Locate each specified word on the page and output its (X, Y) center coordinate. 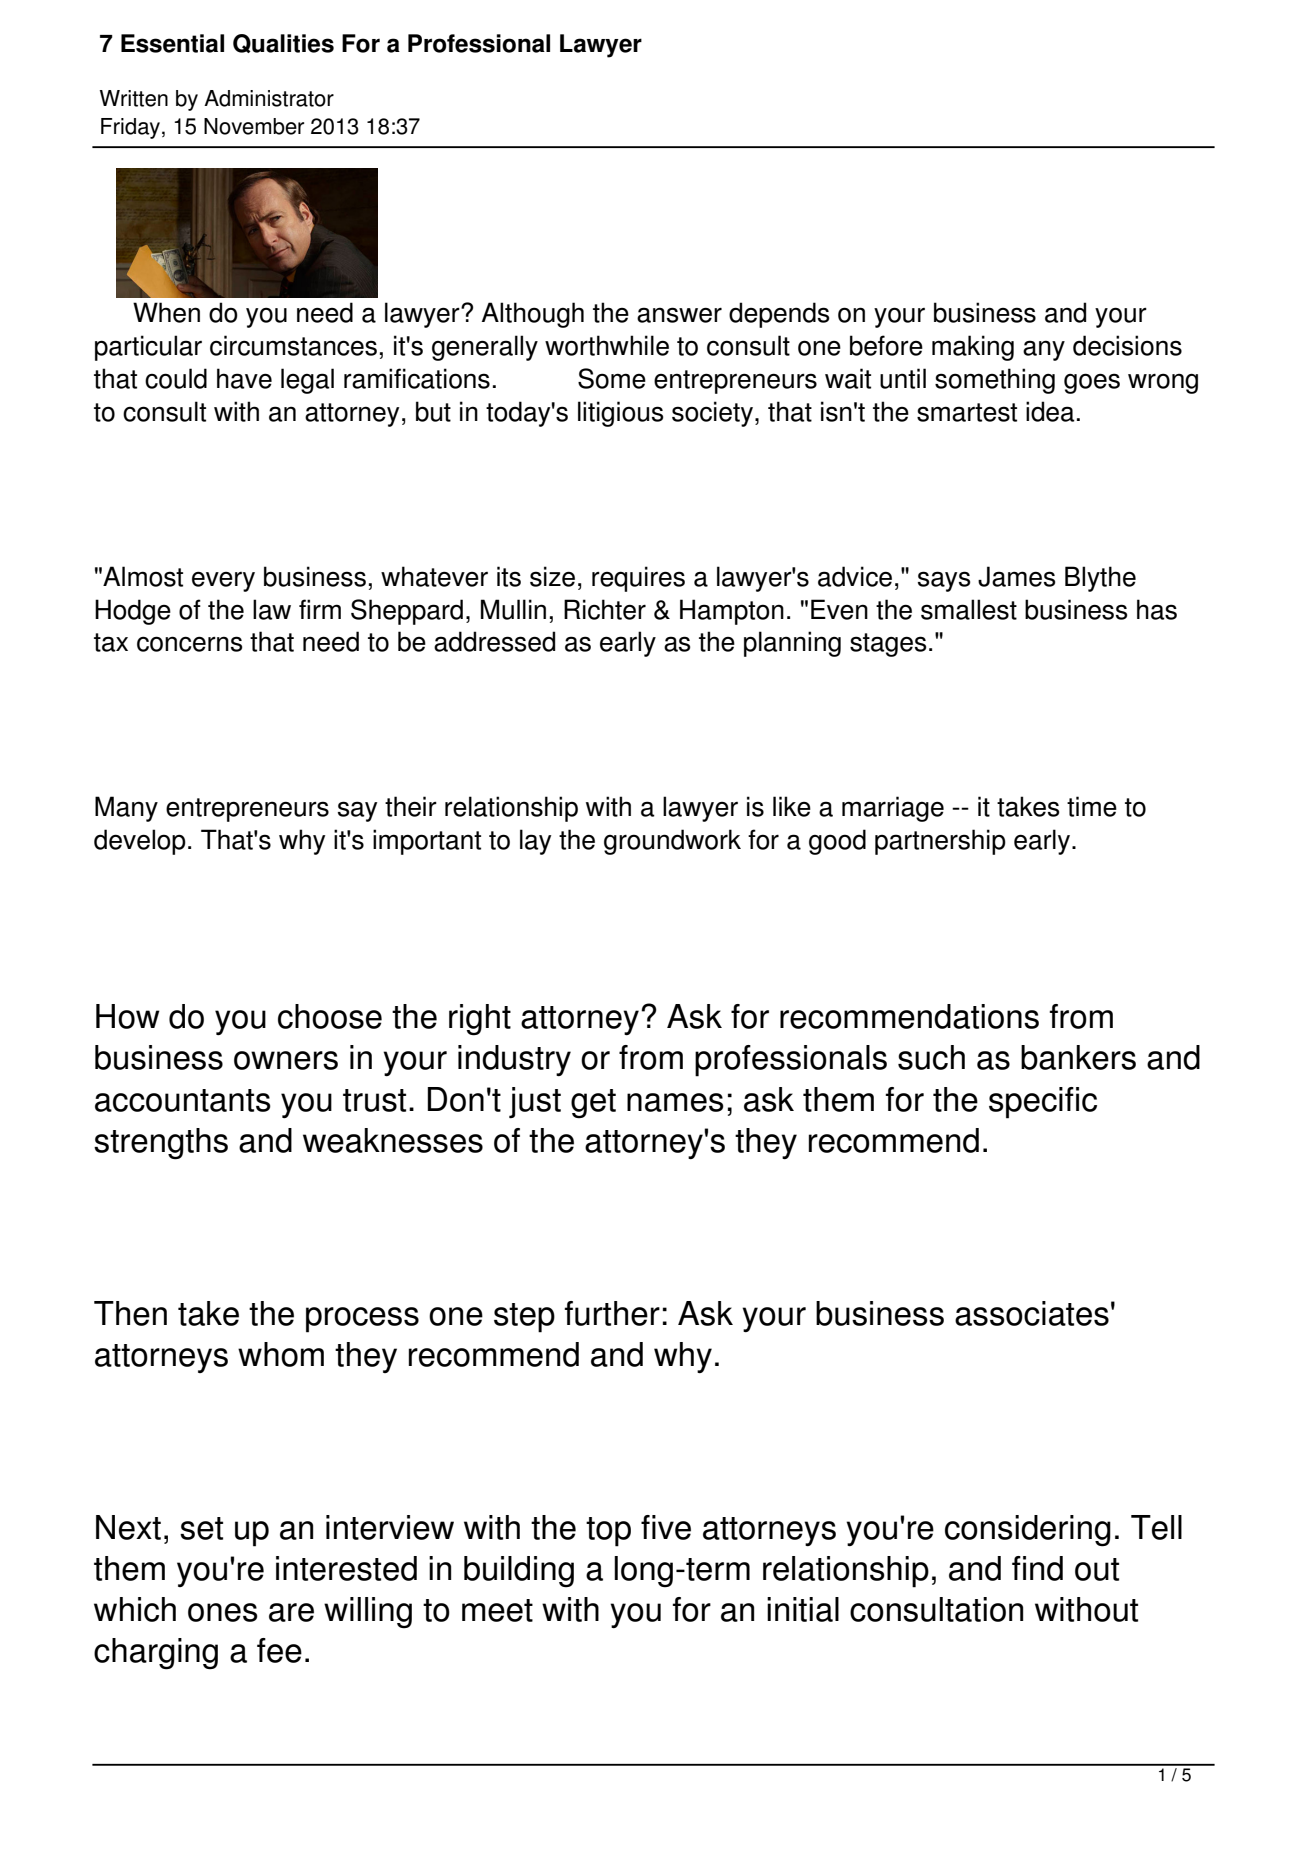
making (973, 348)
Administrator (269, 98)
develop (140, 842)
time (1092, 806)
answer (679, 315)
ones (223, 1612)
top (608, 1532)
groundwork (672, 842)
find (1037, 1568)
